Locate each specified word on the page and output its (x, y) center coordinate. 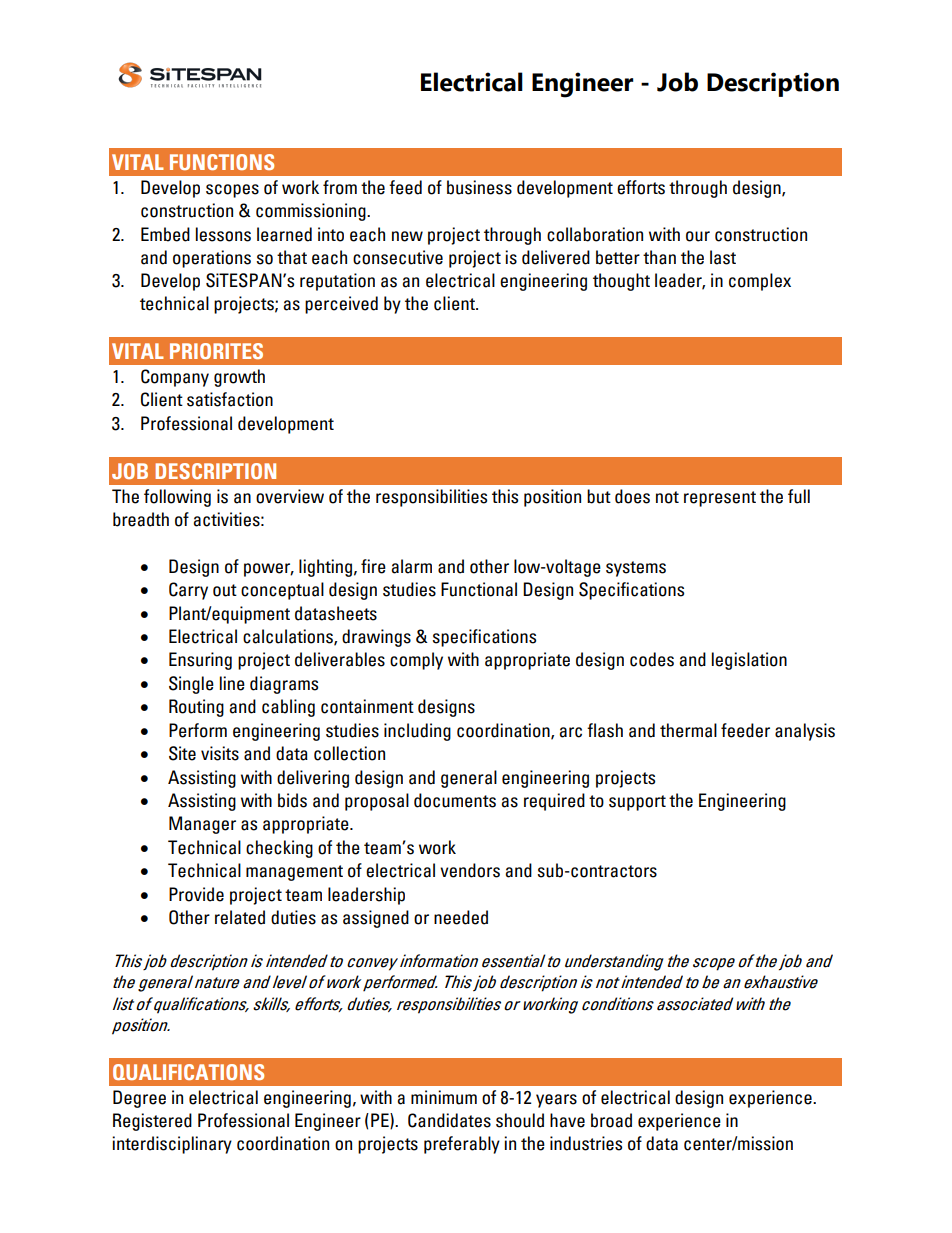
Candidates (449, 1120)
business (479, 187)
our (698, 236)
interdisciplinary (172, 1145)
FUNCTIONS (222, 162)
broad (611, 1120)
